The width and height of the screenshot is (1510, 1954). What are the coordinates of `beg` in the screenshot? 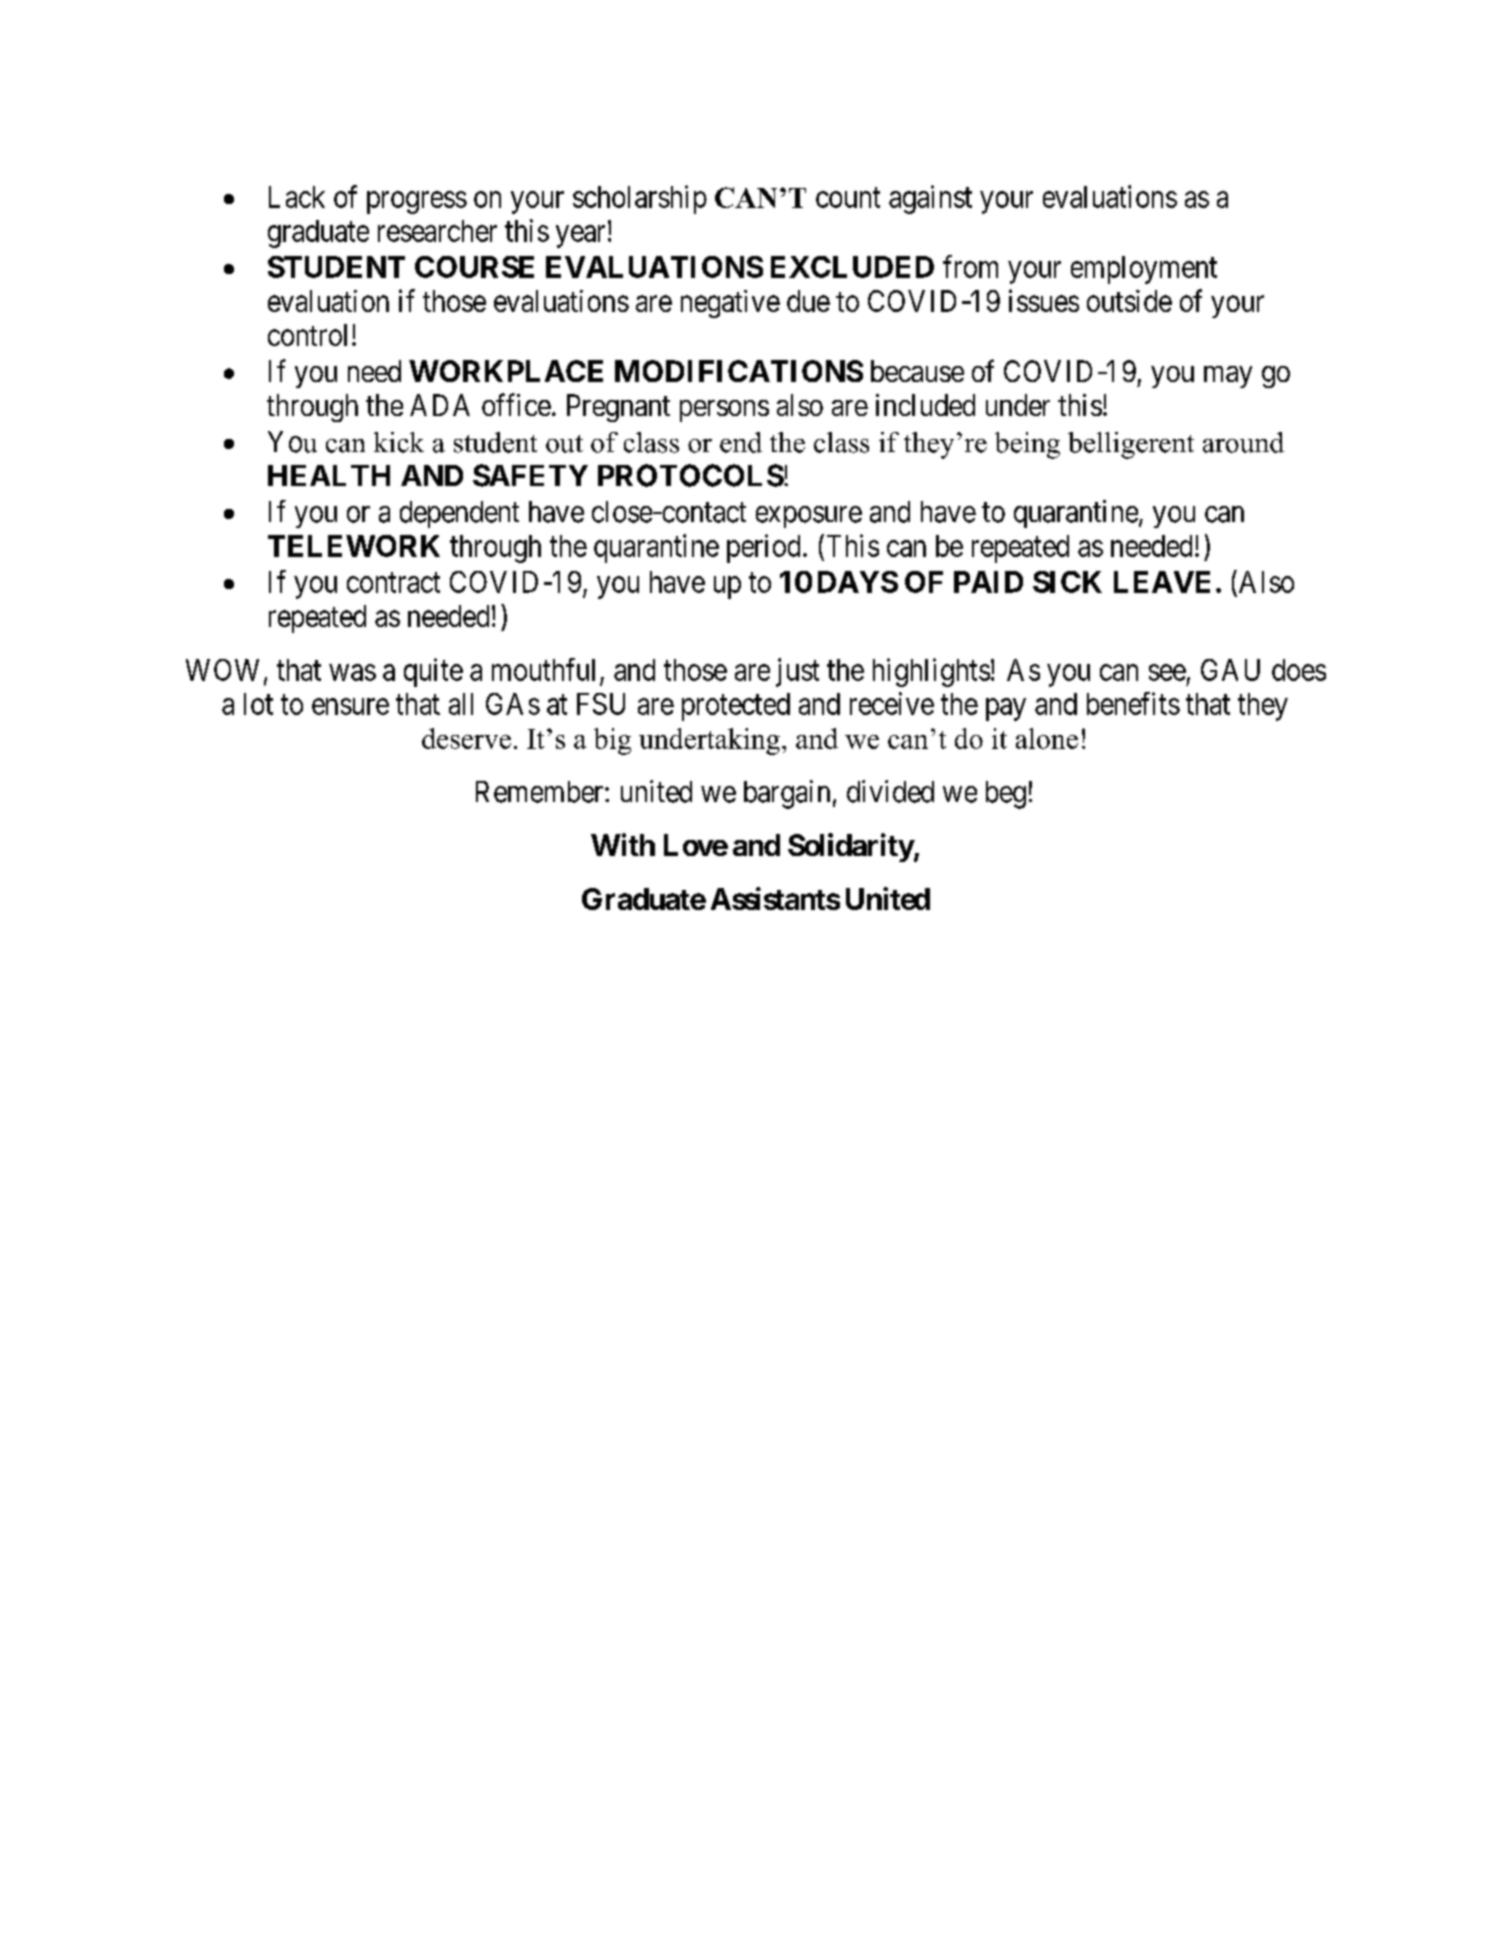 It's located at (1006, 795).
